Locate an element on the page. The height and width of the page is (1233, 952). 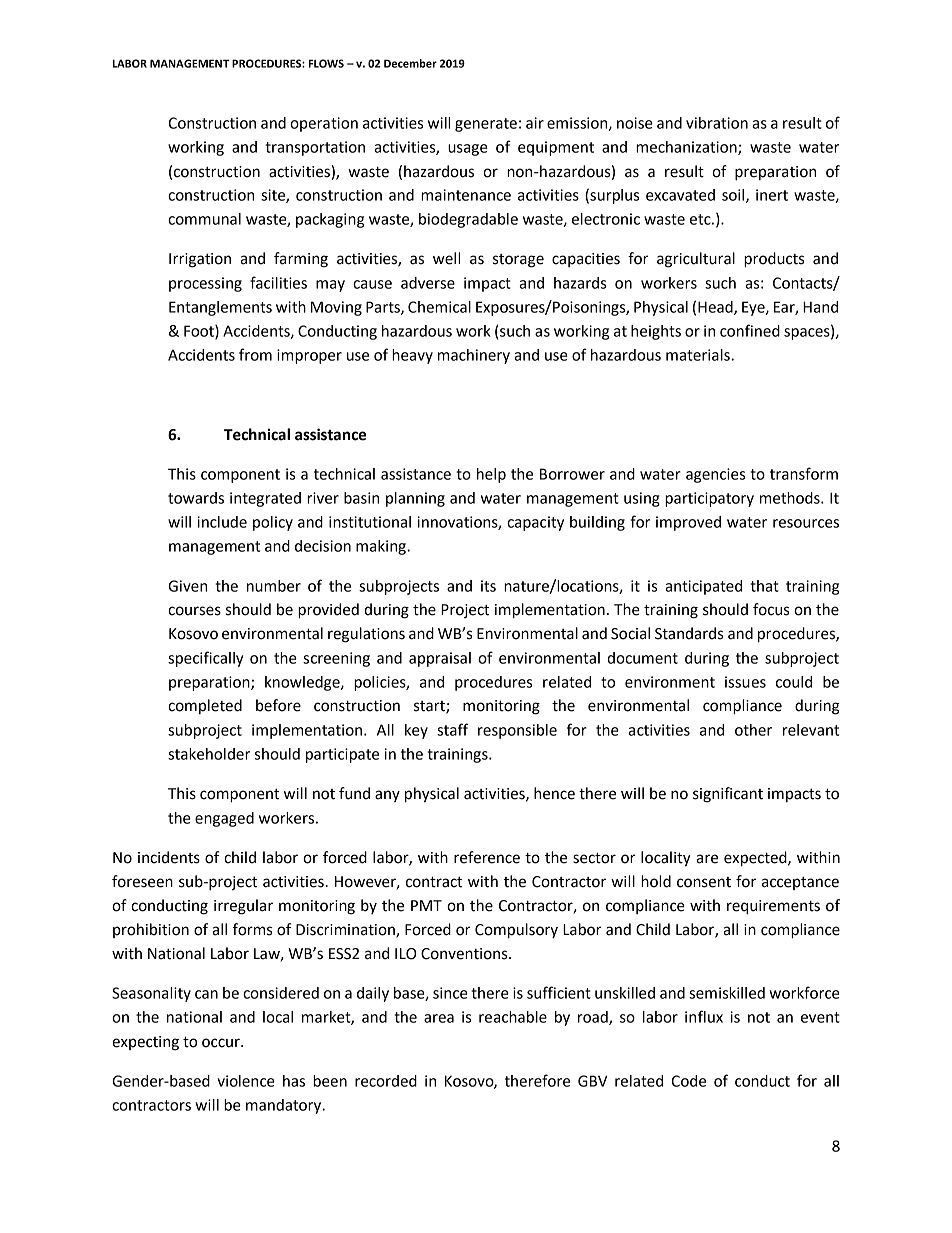
Given is located at coordinates (187, 586).
